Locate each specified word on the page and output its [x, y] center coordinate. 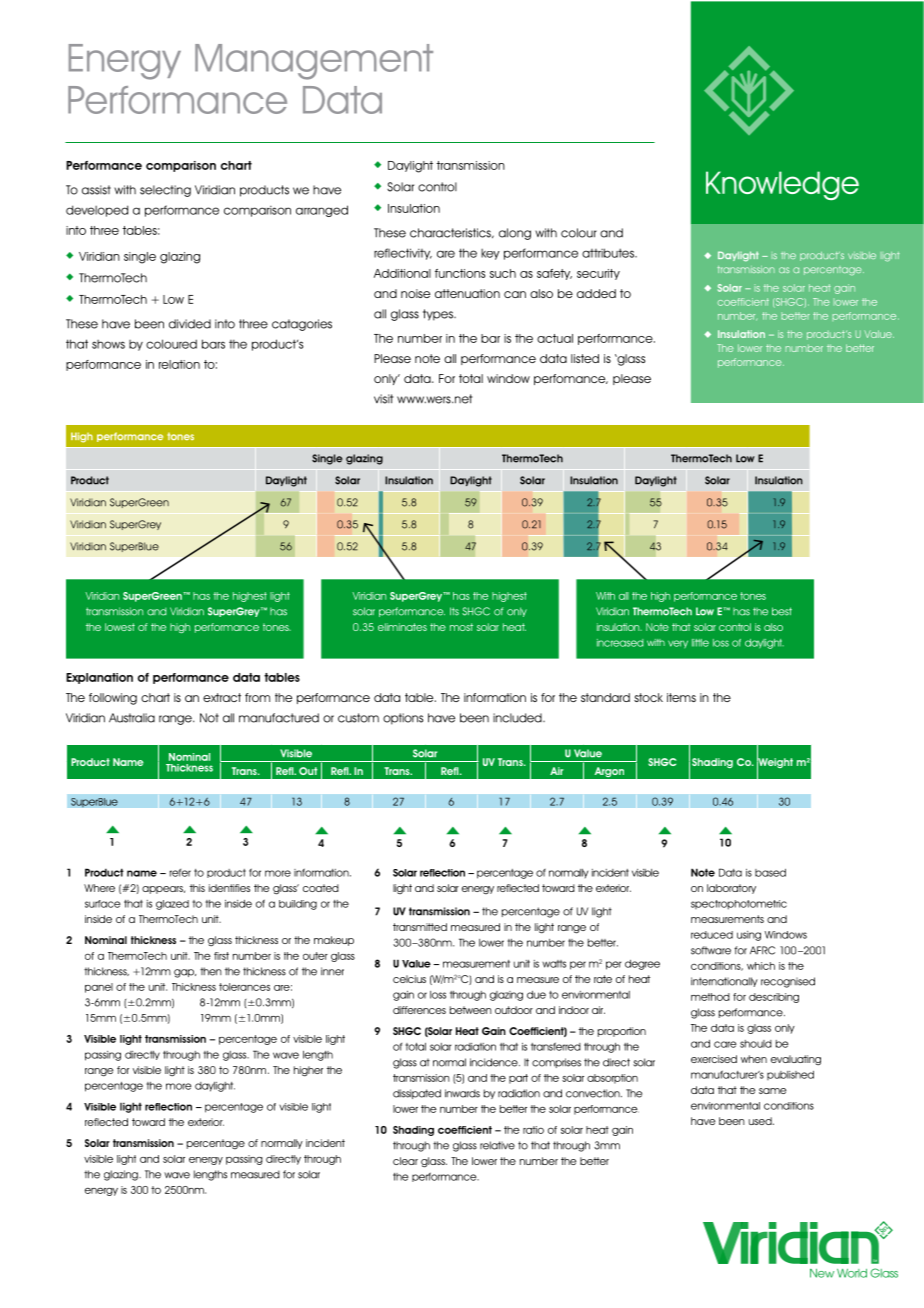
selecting [165, 191]
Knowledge [782, 185]
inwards [462, 1093]
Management [314, 62]
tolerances [244, 987]
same [772, 1091]
